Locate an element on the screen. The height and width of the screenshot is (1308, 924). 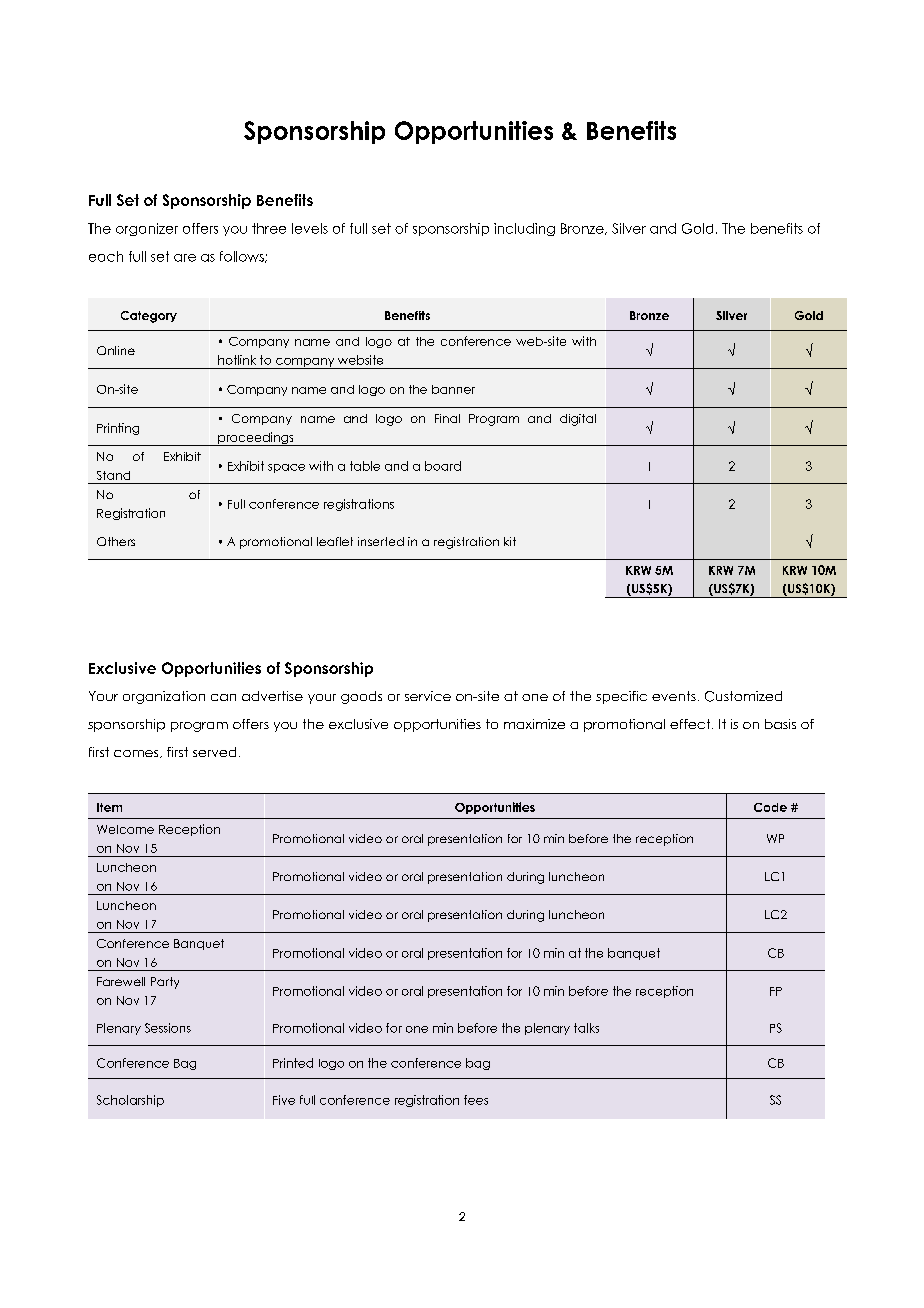
including is located at coordinates (524, 229).
